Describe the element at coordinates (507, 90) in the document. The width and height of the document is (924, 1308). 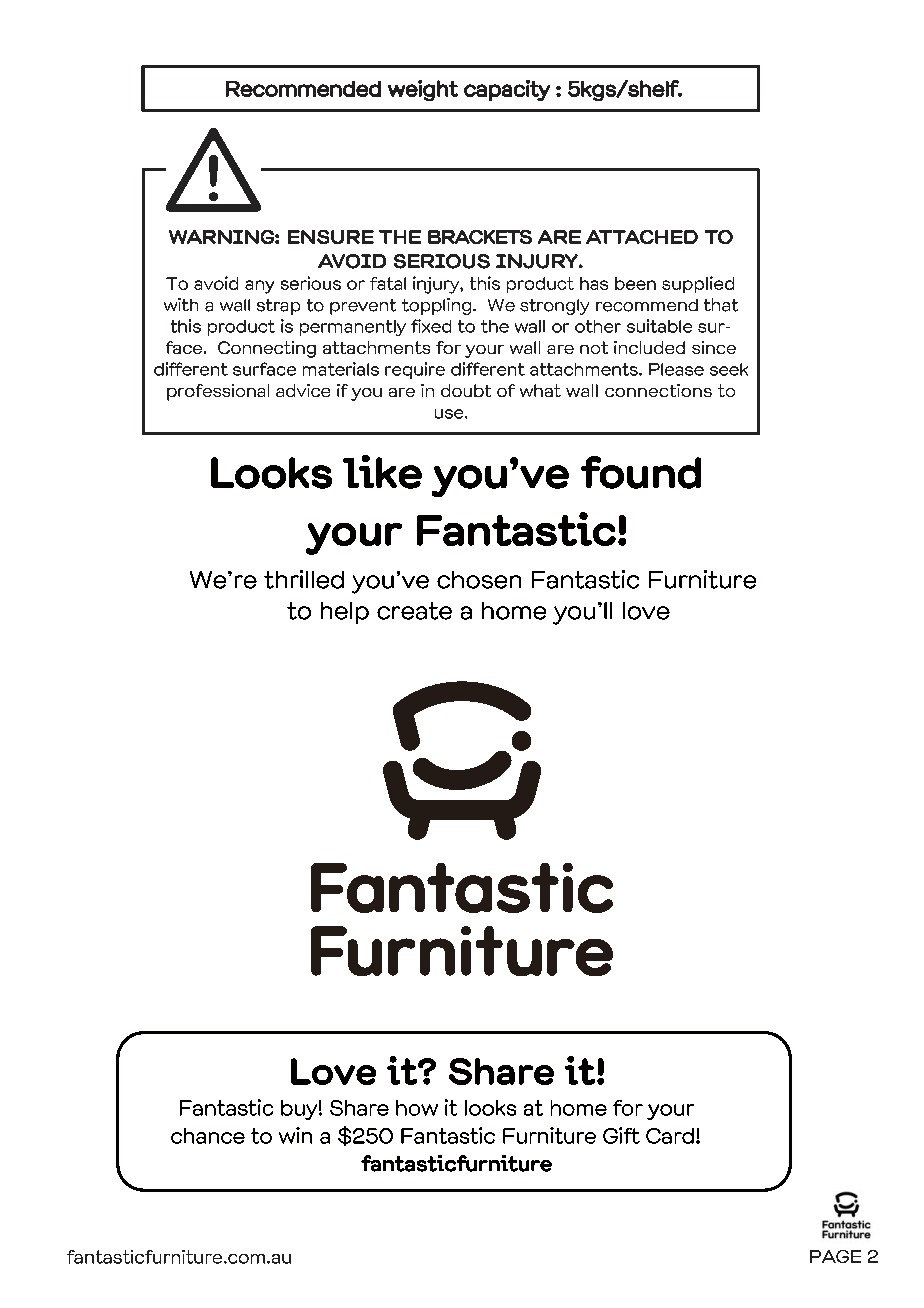
I see `capacity` at that location.
